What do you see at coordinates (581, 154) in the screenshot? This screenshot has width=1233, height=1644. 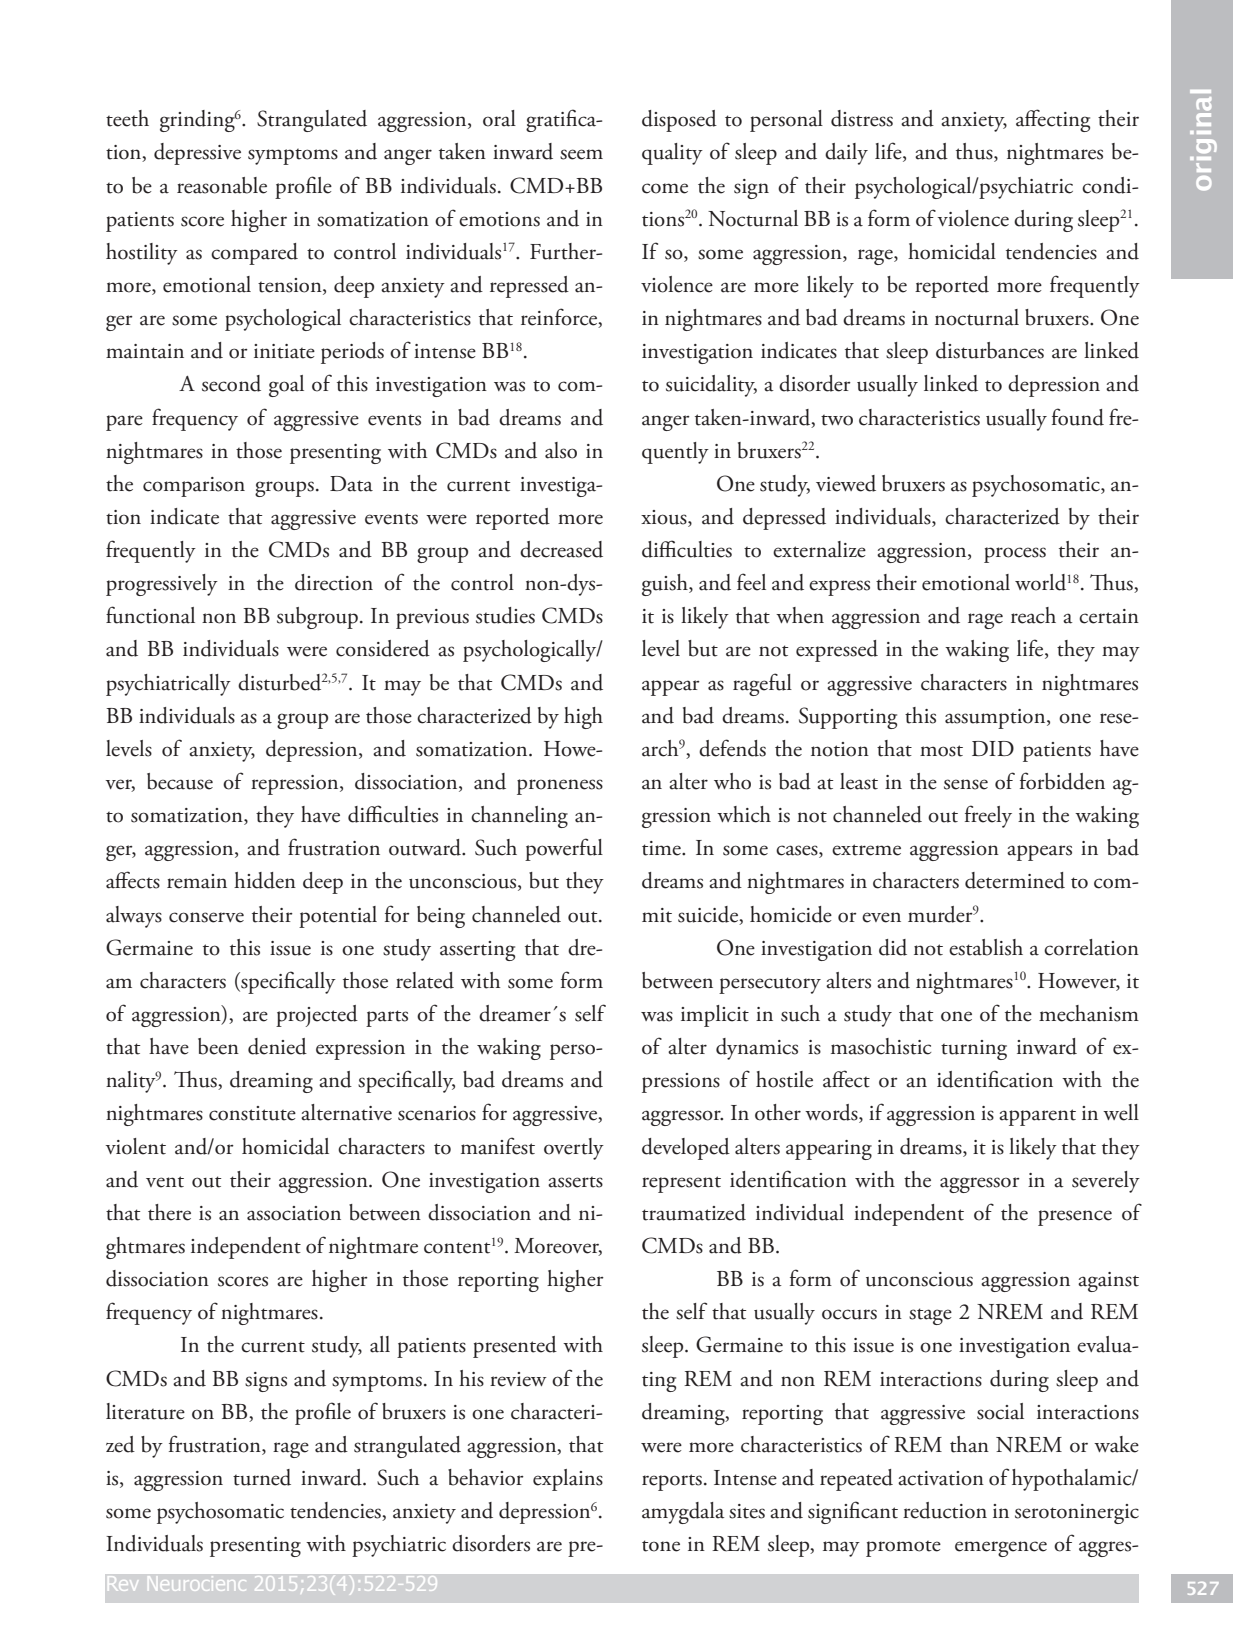 I see `seem` at bounding box center [581, 154].
